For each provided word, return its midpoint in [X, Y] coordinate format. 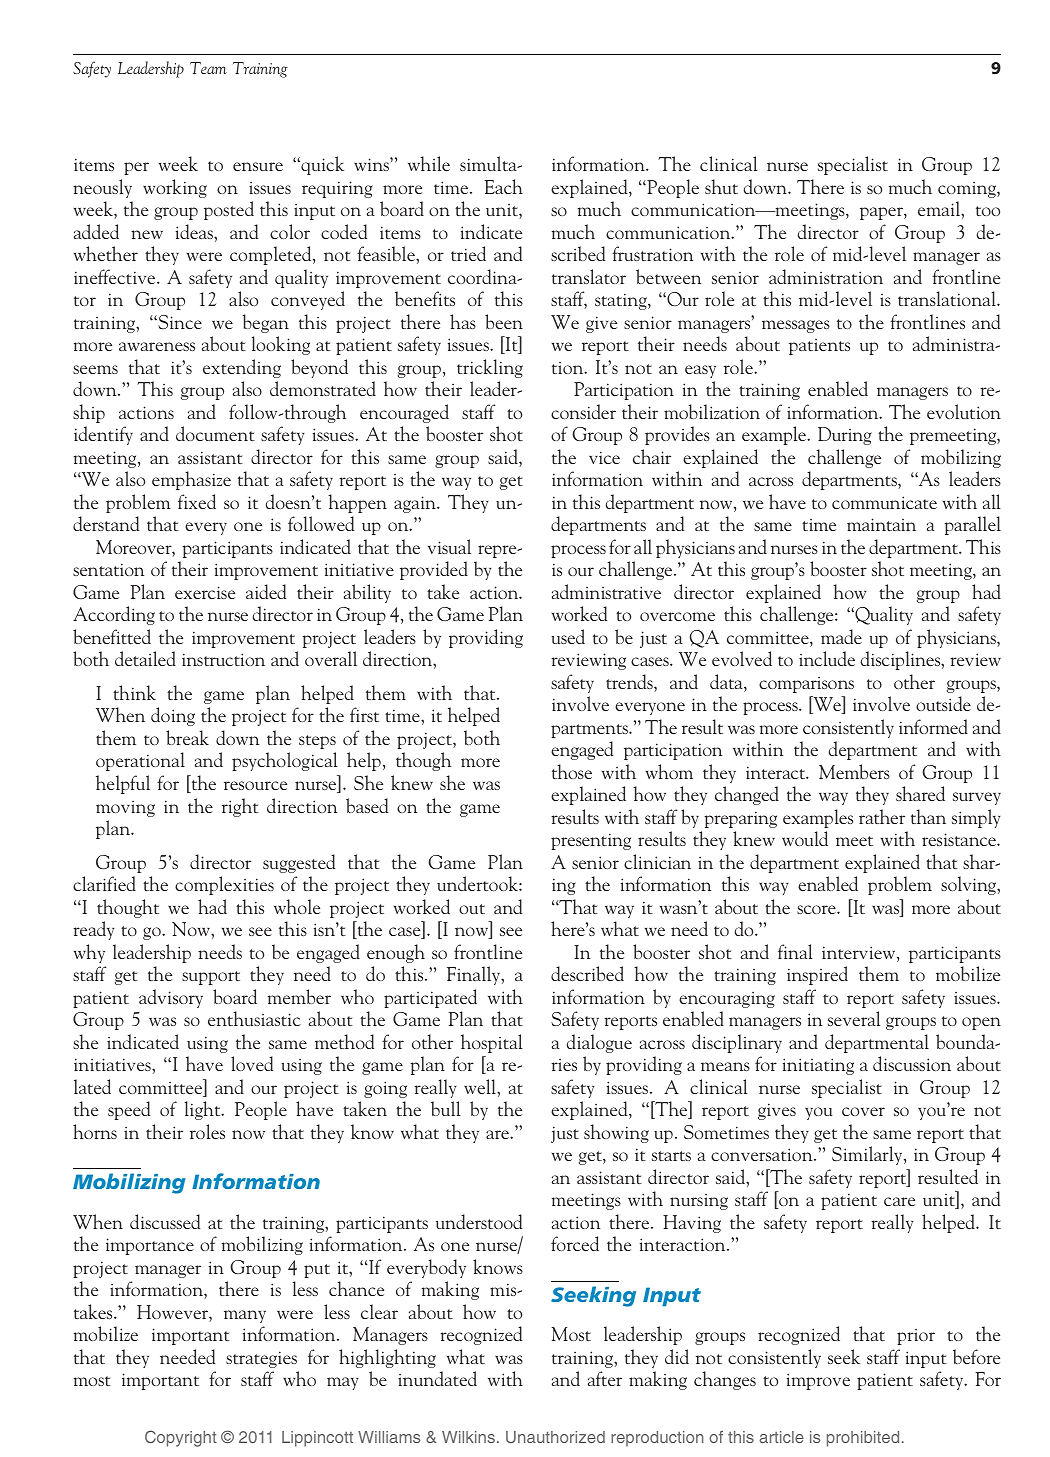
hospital [492, 1043]
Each [503, 186]
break [187, 737]
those [572, 771]
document [215, 433]
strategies [261, 1359]
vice [604, 457]
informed [933, 726]
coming [968, 190]
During [845, 436]
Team [208, 68]
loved [252, 1063]
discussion [912, 1063]
